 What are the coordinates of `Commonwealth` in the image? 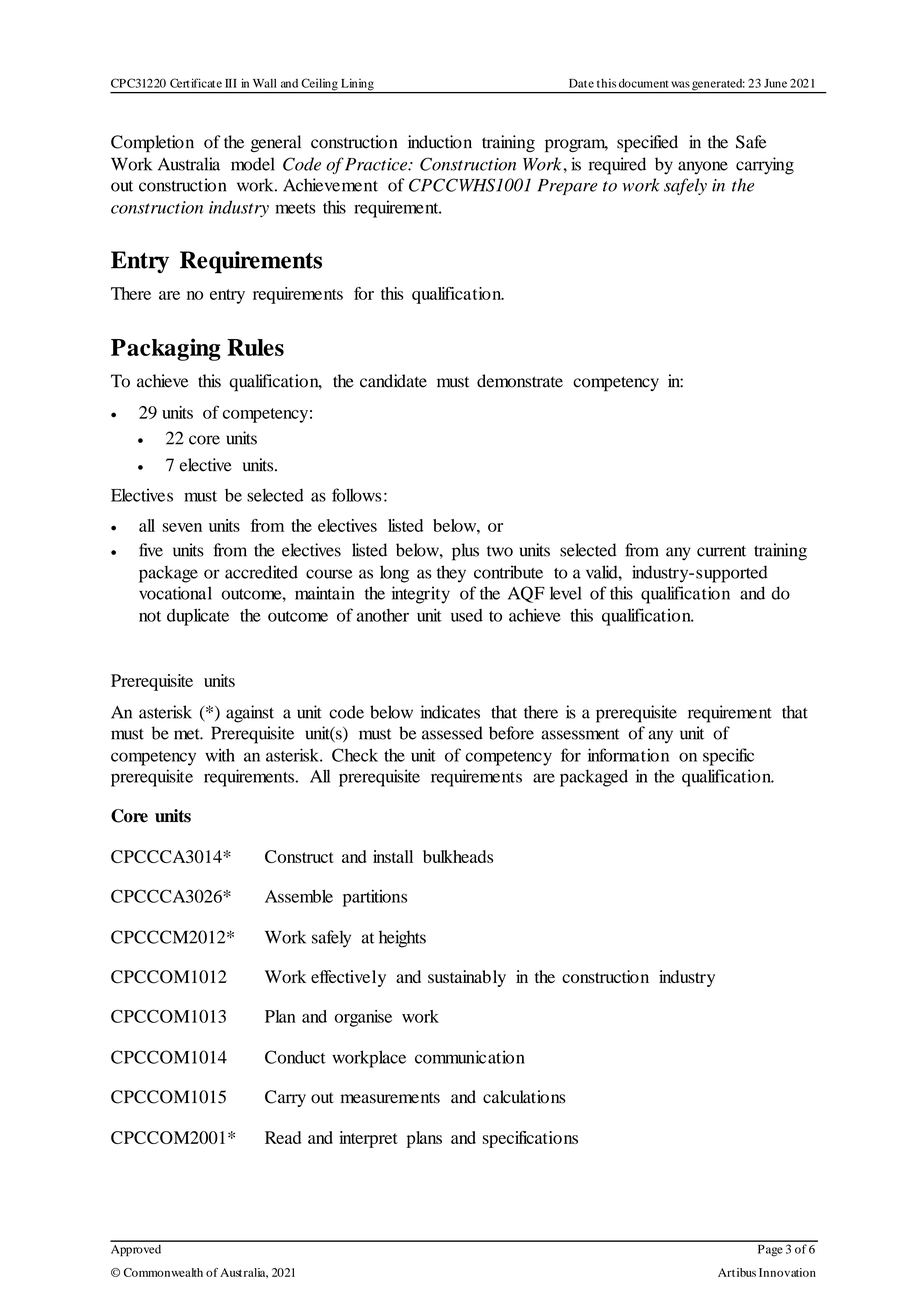 It's located at (163, 1272).
